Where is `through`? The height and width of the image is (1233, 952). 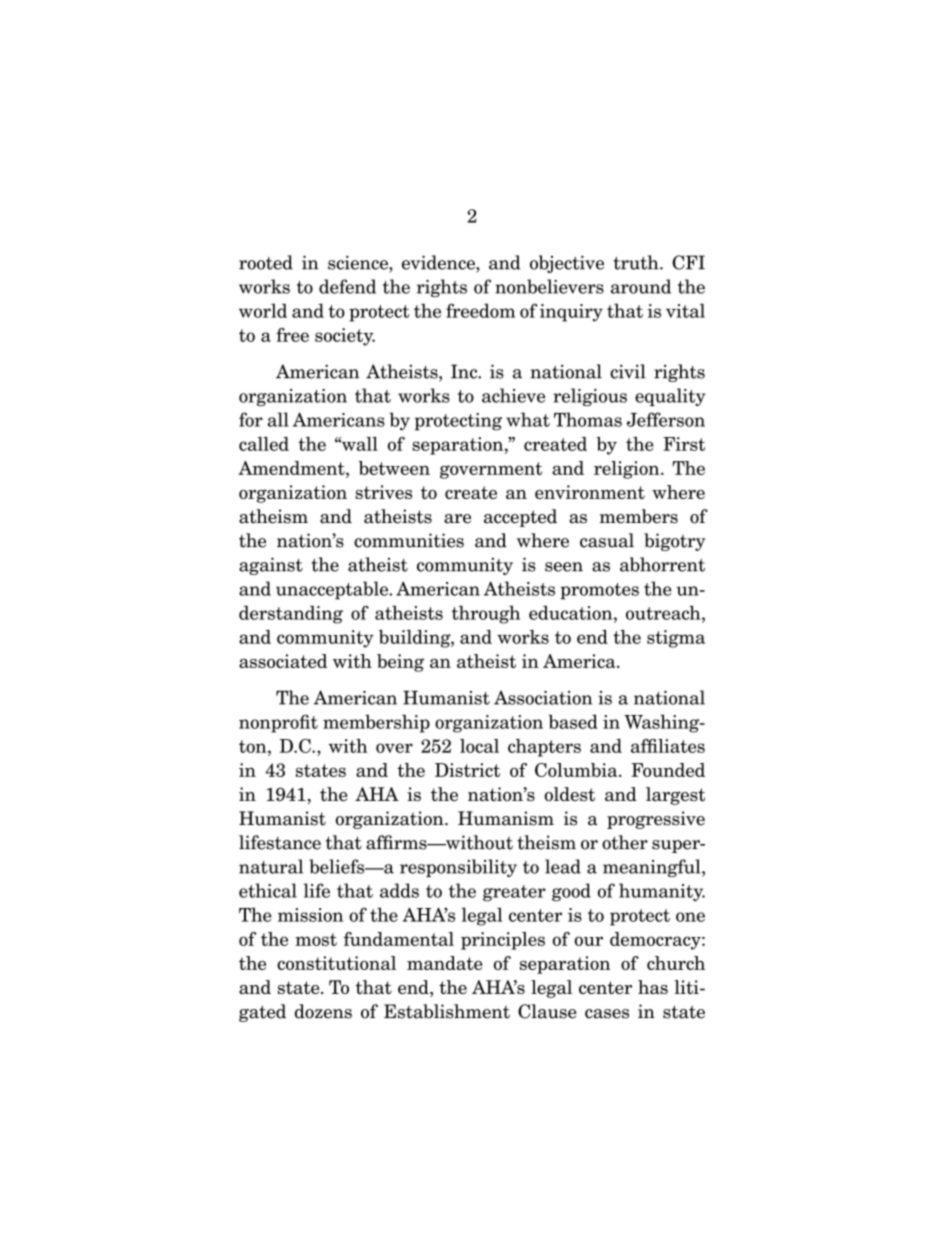 through is located at coordinates (486, 614).
